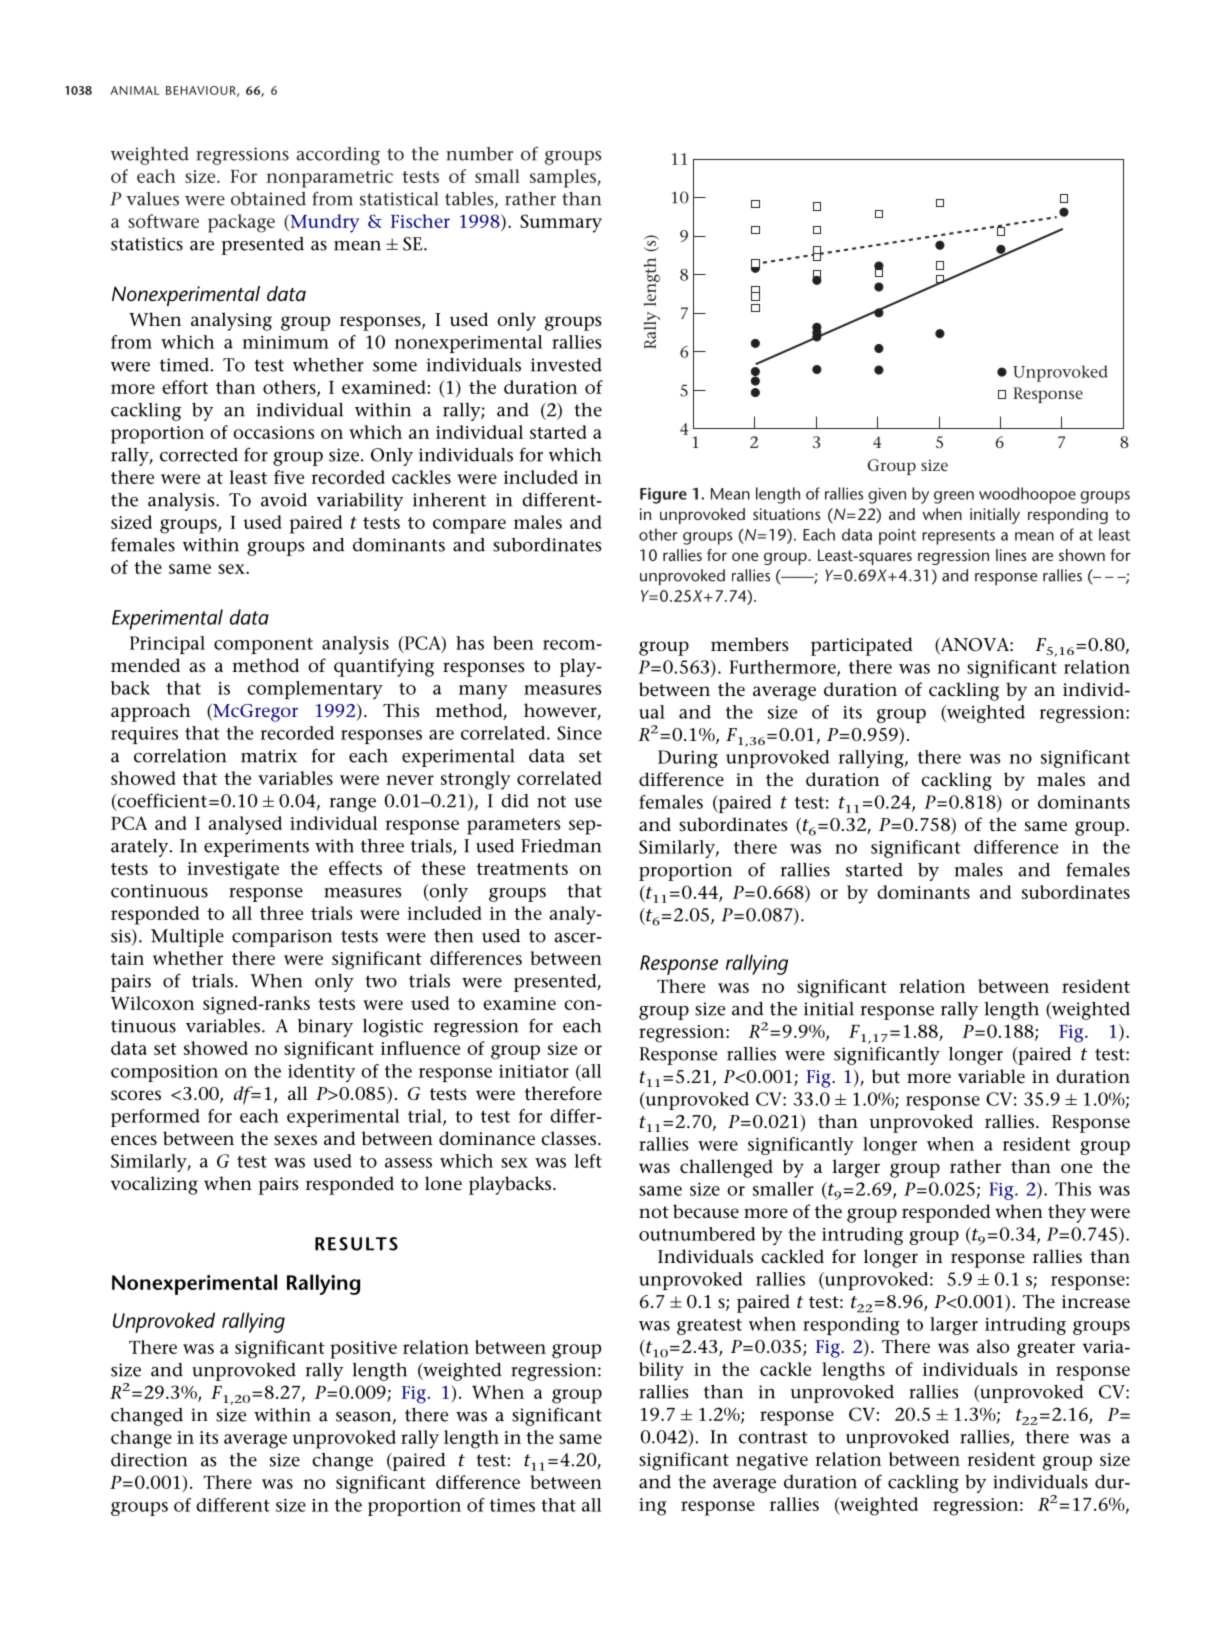 This page has height=1629, width=1221. I want to click on participated, so click(862, 646).
